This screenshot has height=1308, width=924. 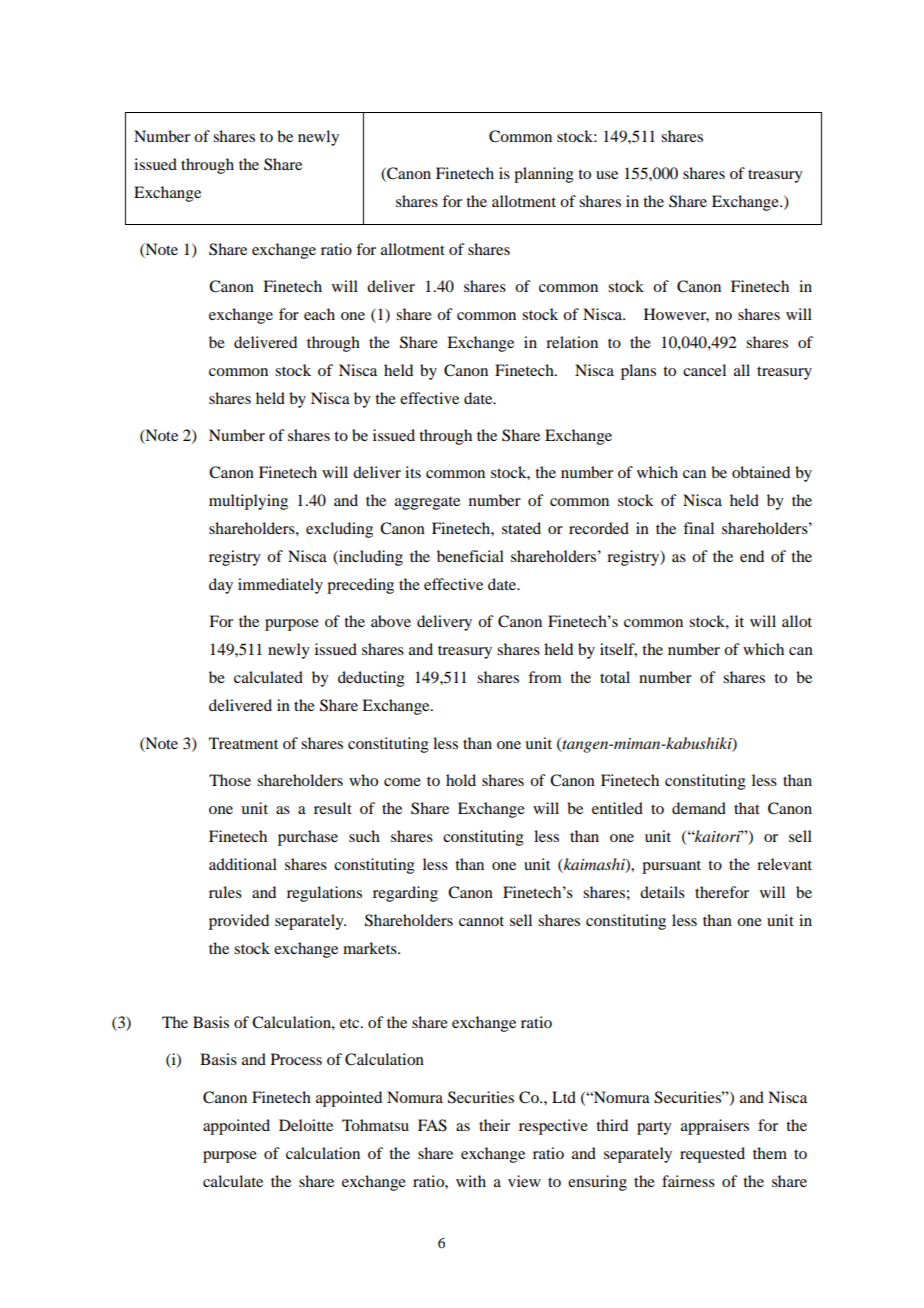 I want to click on each, so click(x=319, y=314).
